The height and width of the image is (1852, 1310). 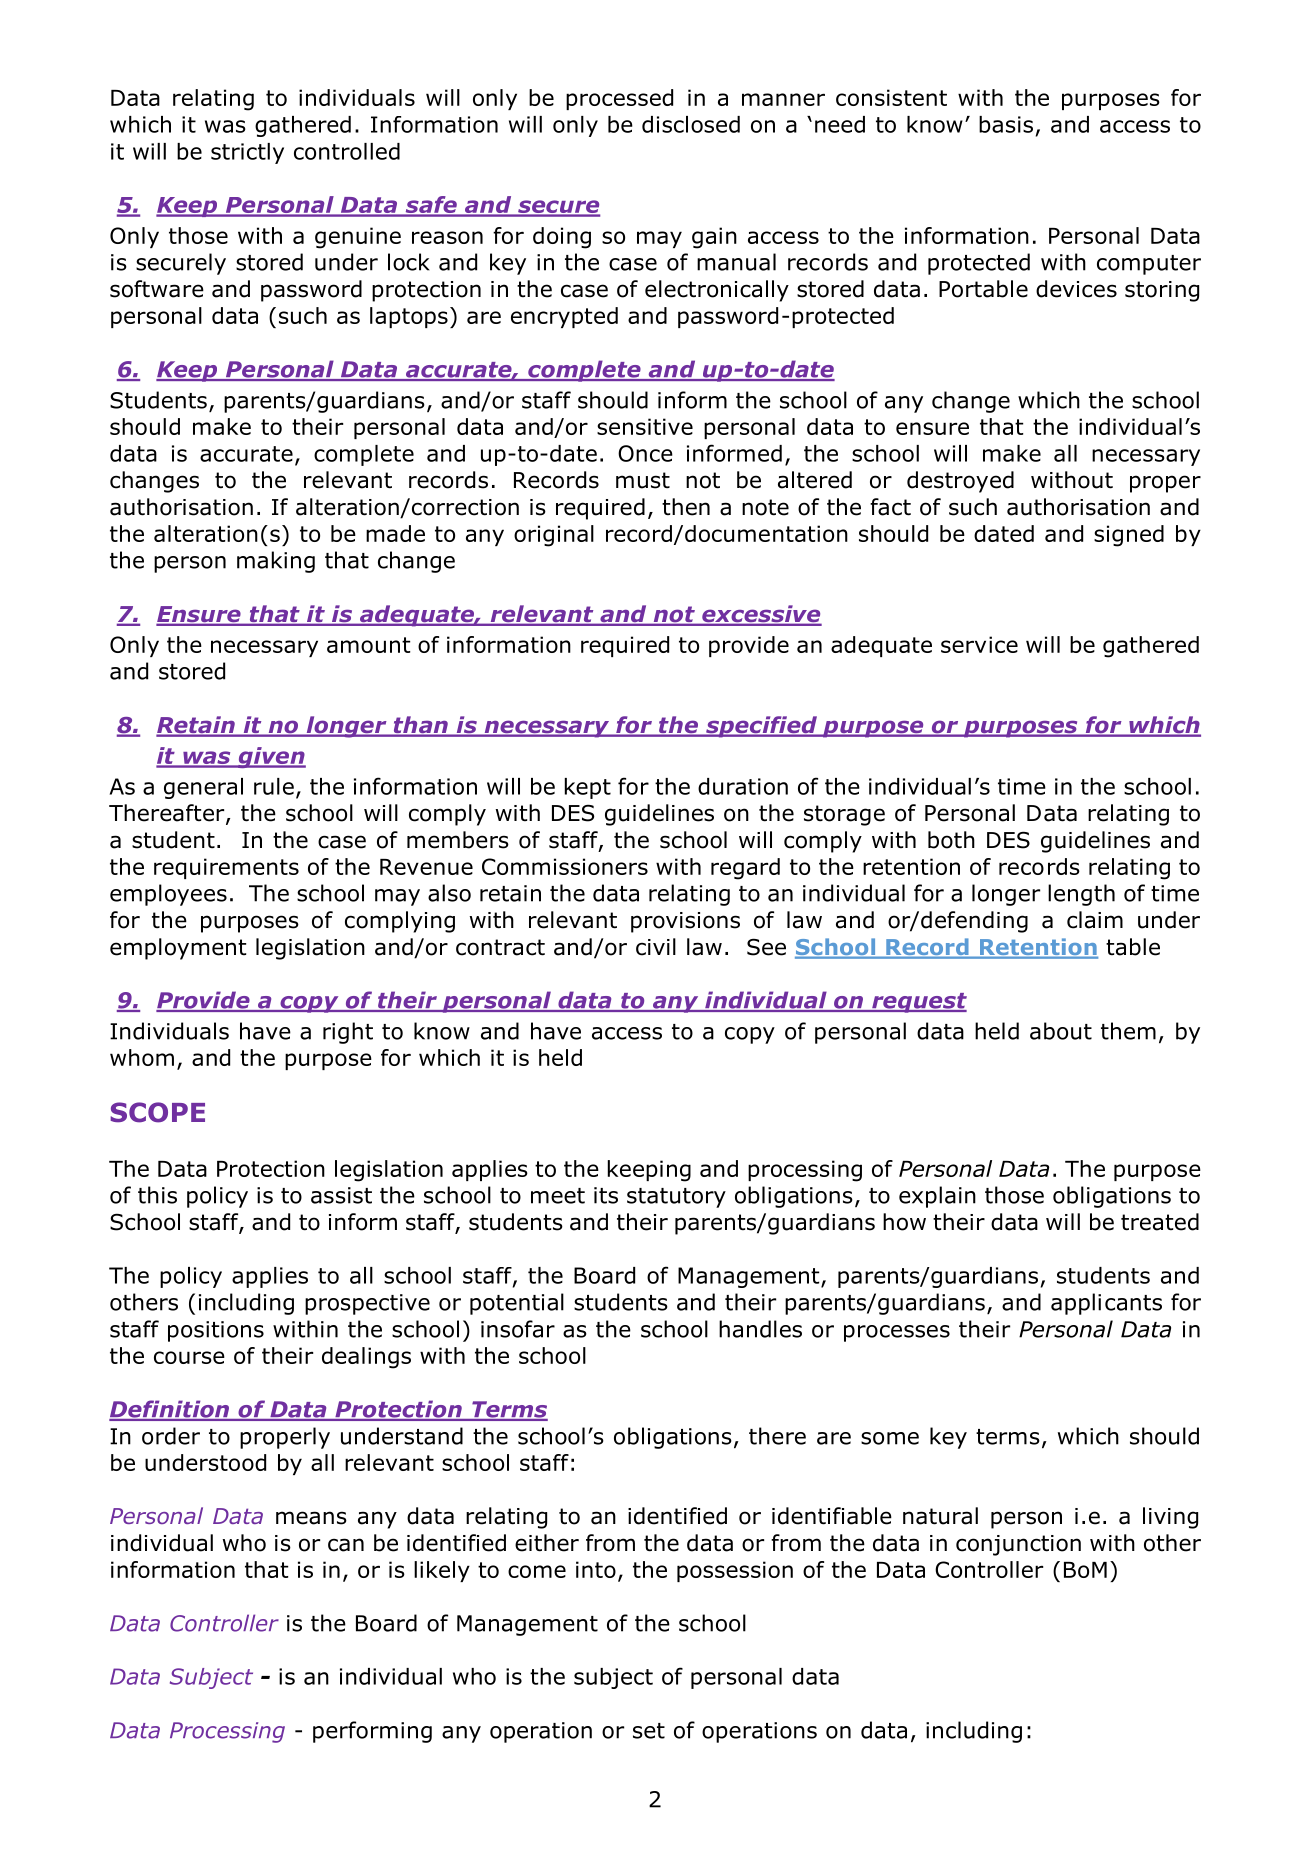 What do you see at coordinates (372, 1732) in the image?
I see `performing` at bounding box center [372, 1732].
